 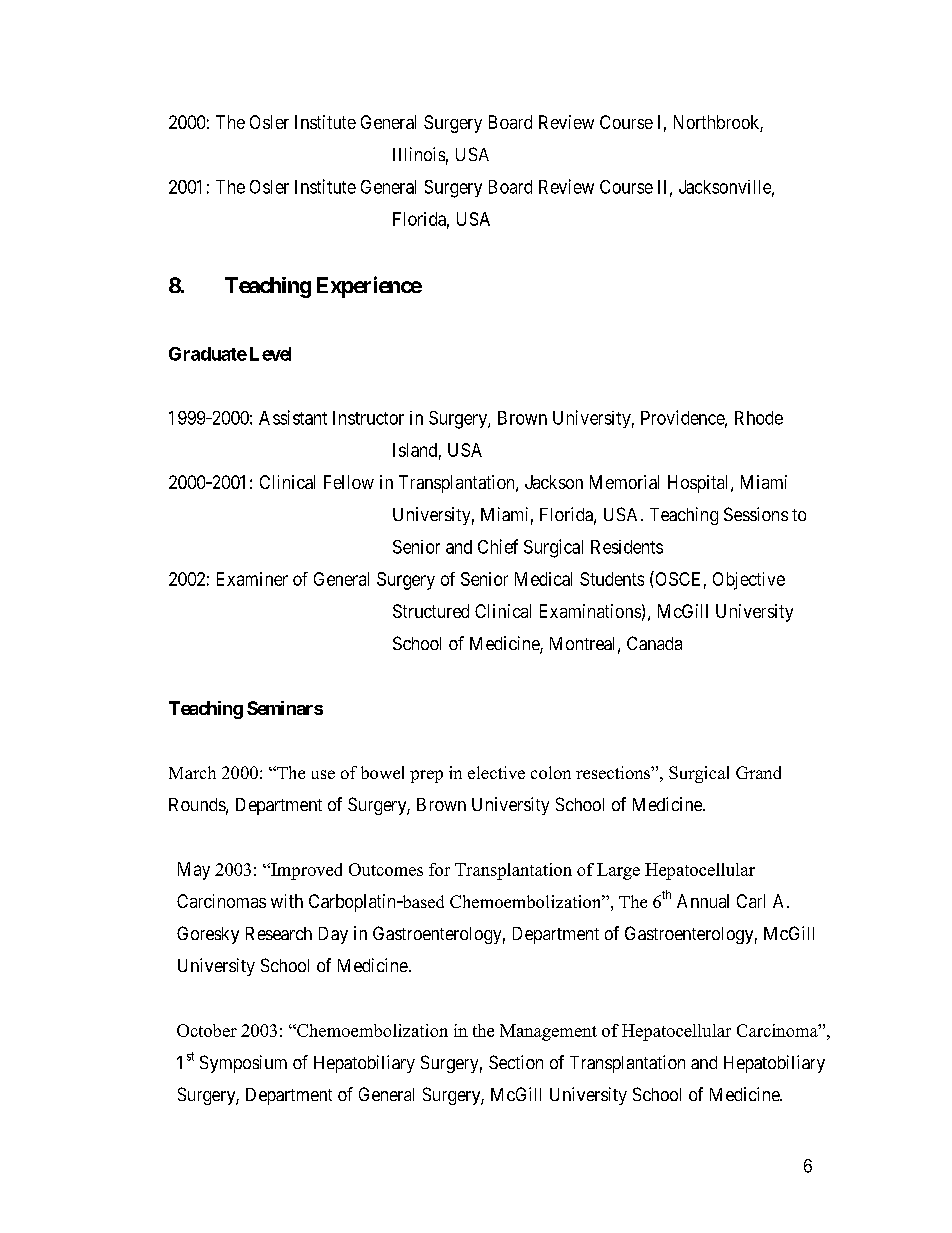 What do you see at coordinates (368, 418) in the page?
I see `Instructor` at bounding box center [368, 418].
